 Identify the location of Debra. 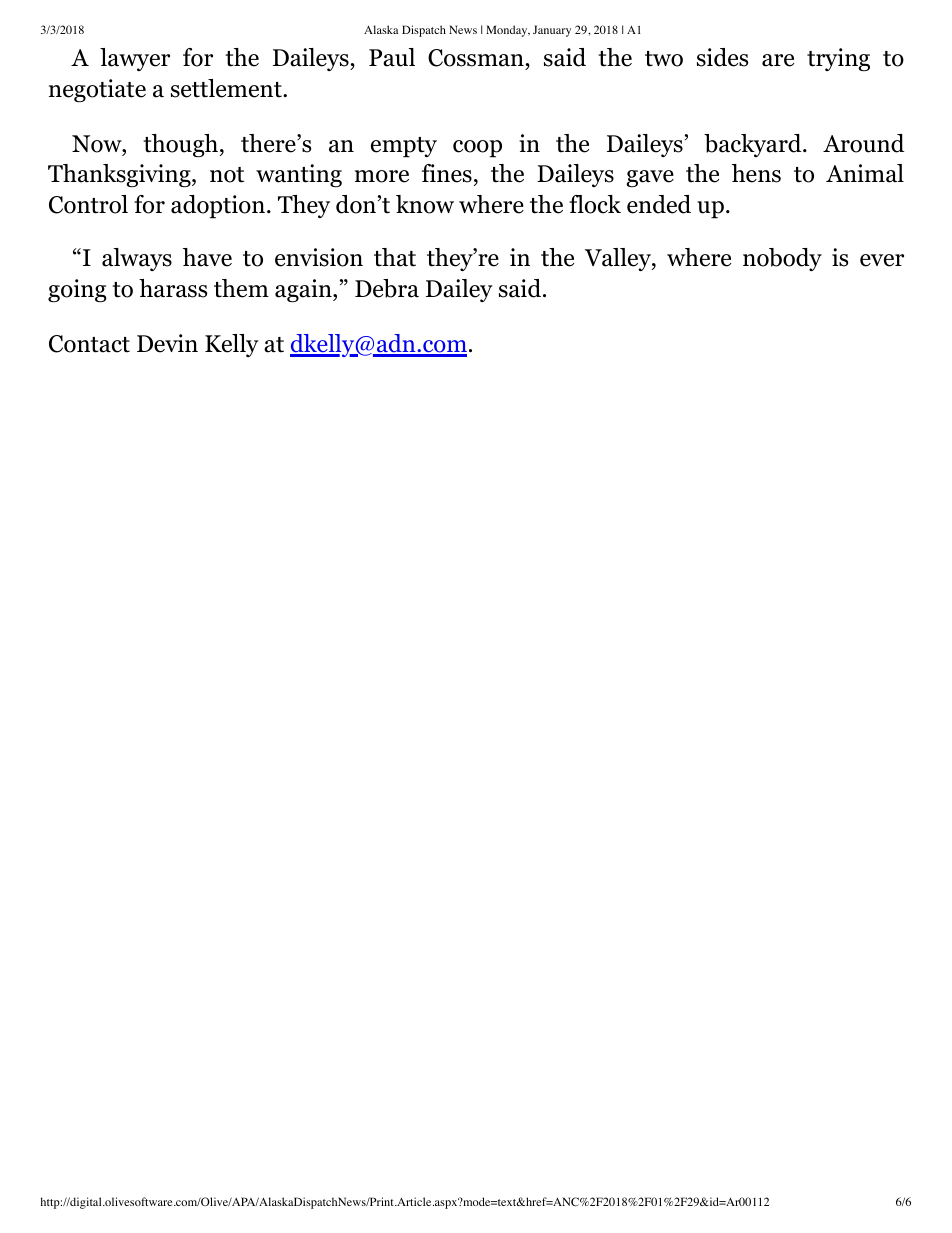
(387, 288).
